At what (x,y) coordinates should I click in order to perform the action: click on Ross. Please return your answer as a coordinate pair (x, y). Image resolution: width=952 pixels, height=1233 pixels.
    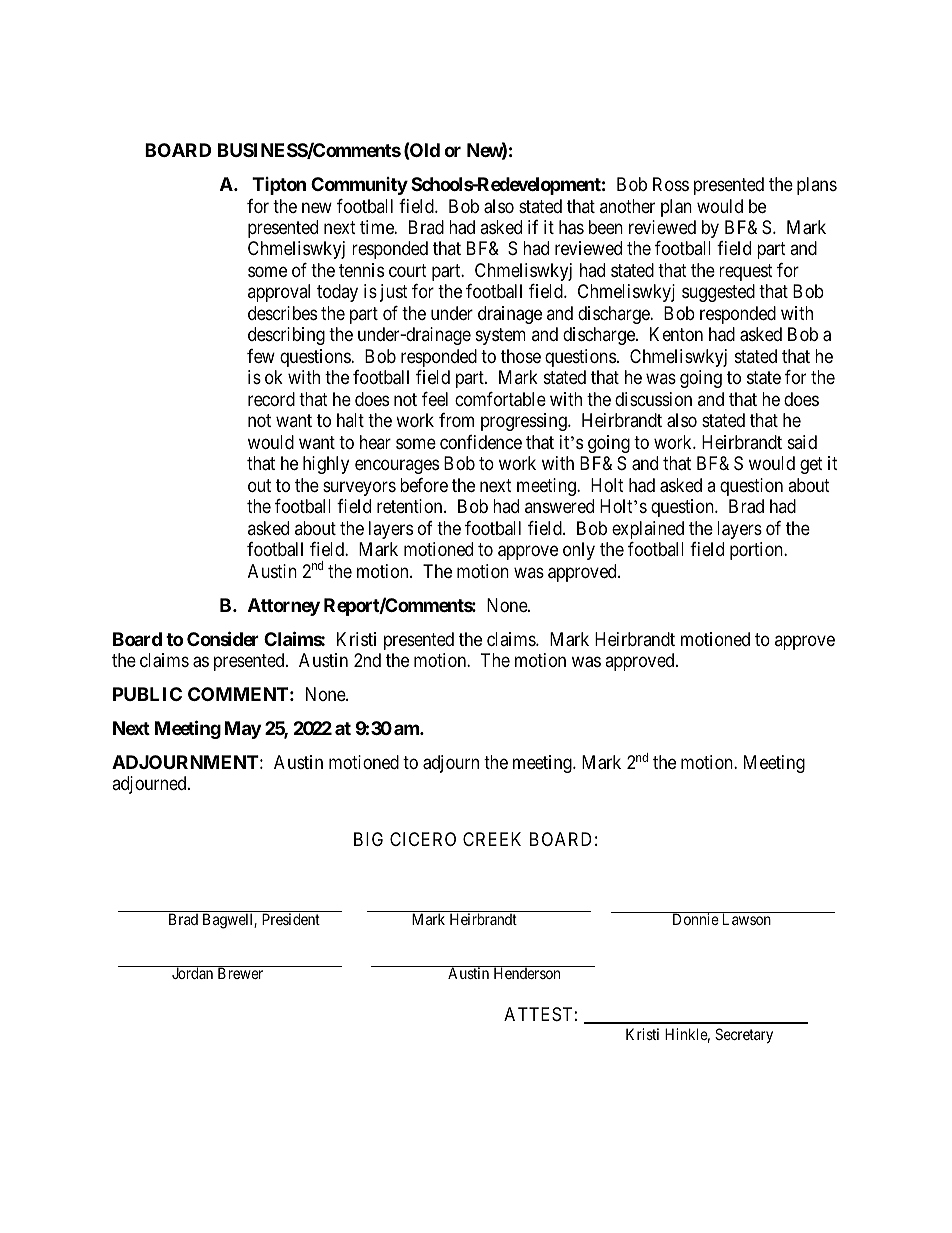
    Looking at the image, I should click on (671, 184).
